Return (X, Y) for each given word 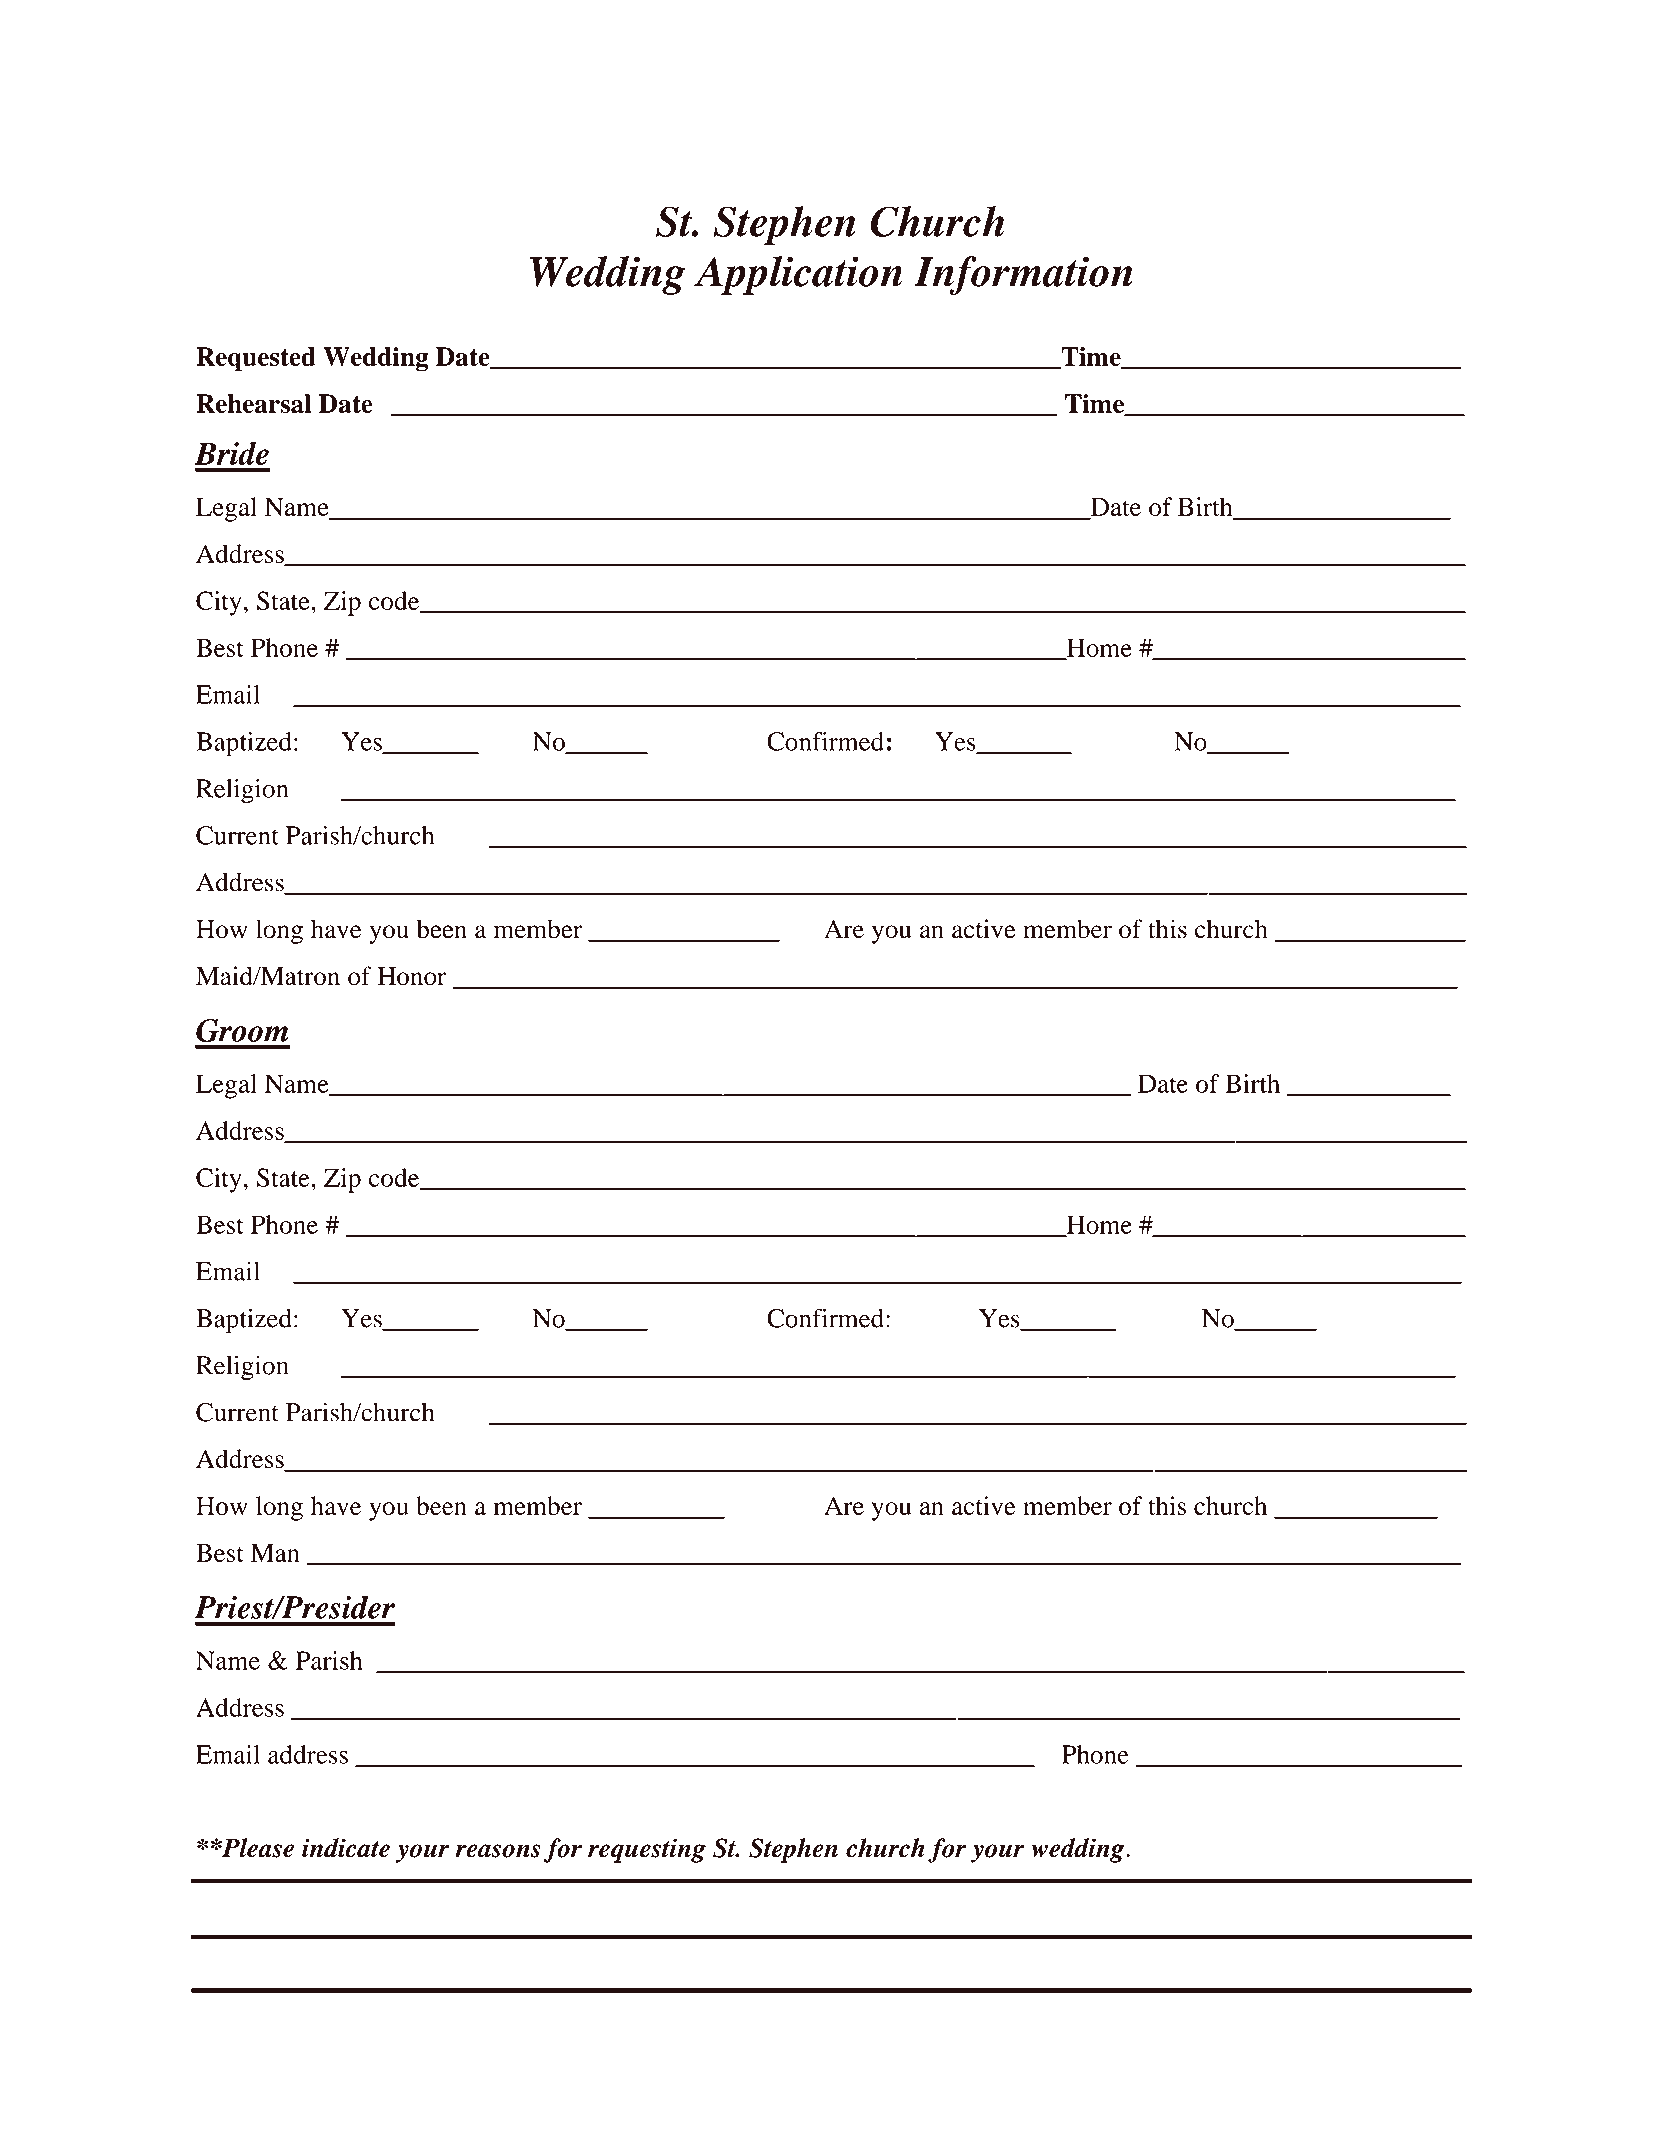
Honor (411, 976)
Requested (256, 359)
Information (1023, 275)
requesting (647, 1850)
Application (798, 275)
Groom (242, 1030)
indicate (346, 1848)
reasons (498, 1851)
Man (275, 1552)
